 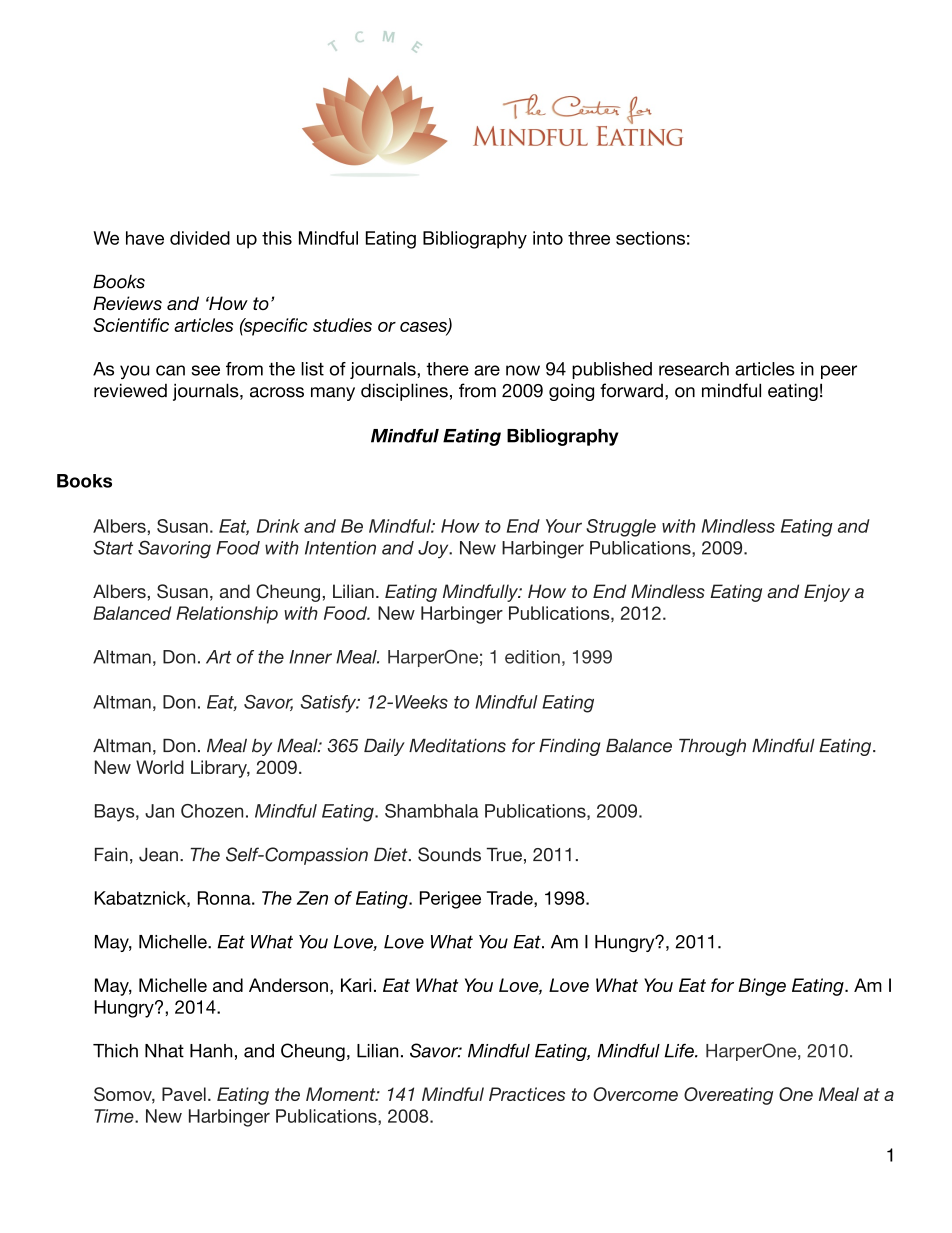 I want to click on True, so click(x=504, y=855).
